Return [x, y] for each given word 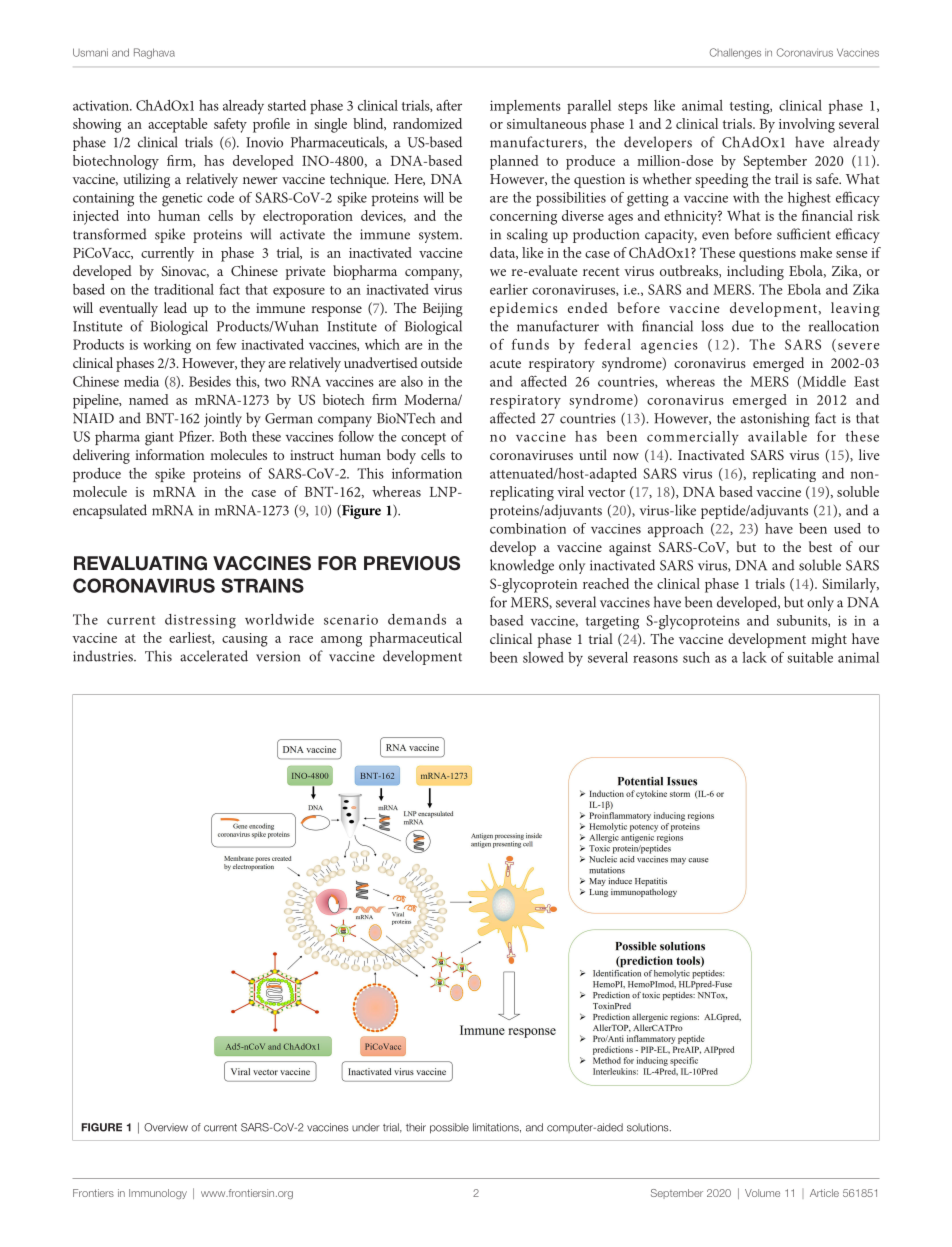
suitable [810, 657]
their [416, 1127]
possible [449, 1128]
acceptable [177, 125]
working [167, 346]
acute [505, 363]
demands [417, 619]
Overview [166, 1127]
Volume [762, 1193]
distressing [200, 621]
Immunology [158, 1194]
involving [807, 125]
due [743, 326]
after [449, 105]
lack [754, 657]
